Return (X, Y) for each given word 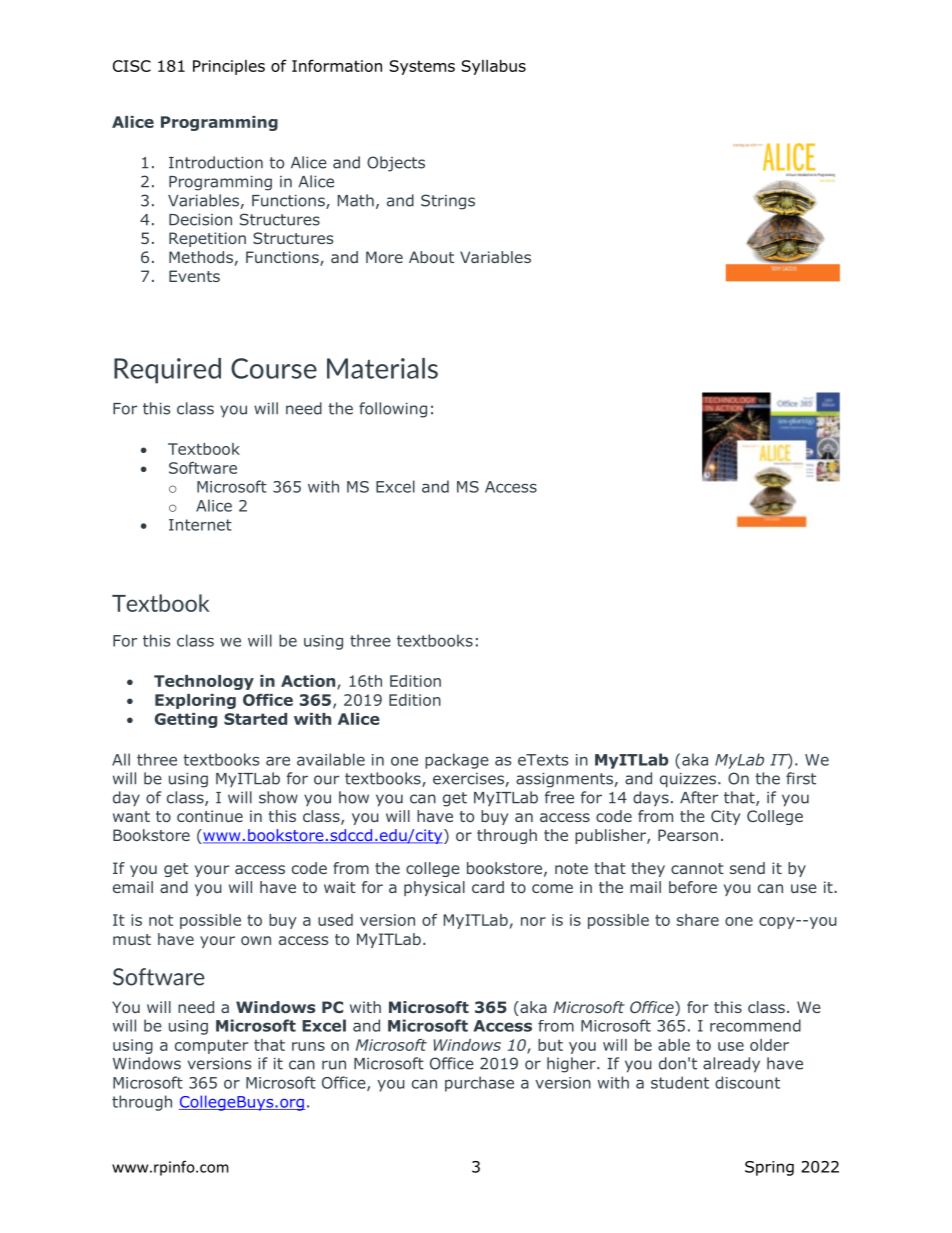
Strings (448, 202)
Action (309, 682)
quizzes (688, 780)
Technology (204, 682)
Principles (229, 67)
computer (211, 1046)
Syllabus (493, 67)
